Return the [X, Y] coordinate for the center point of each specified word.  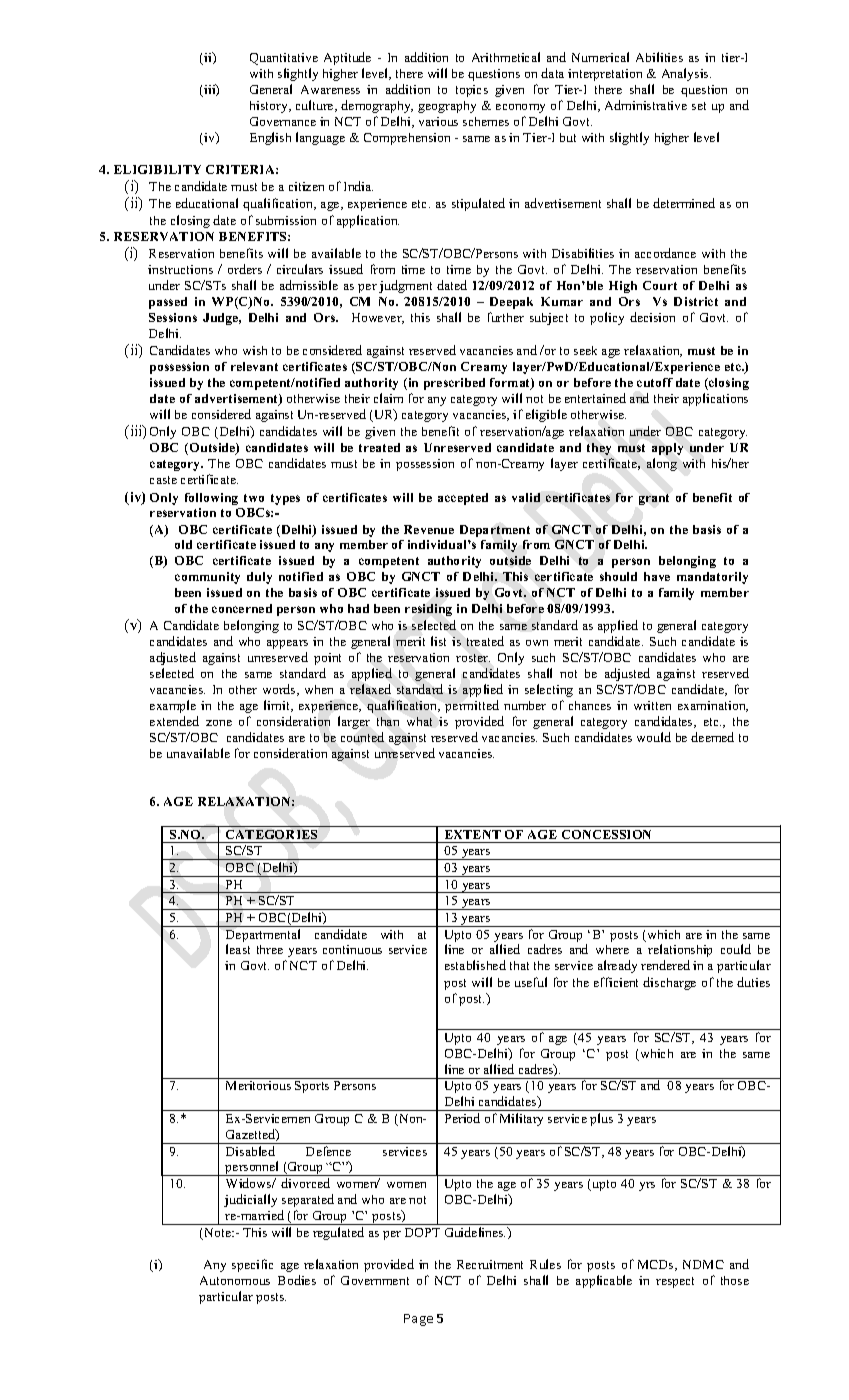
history [270, 107]
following [211, 499]
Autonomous [235, 1280]
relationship [680, 950]
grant [654, 499]
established [475, 965]
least [238, 949]
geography [447, 107]
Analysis [686, 74]
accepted [463, 499]
